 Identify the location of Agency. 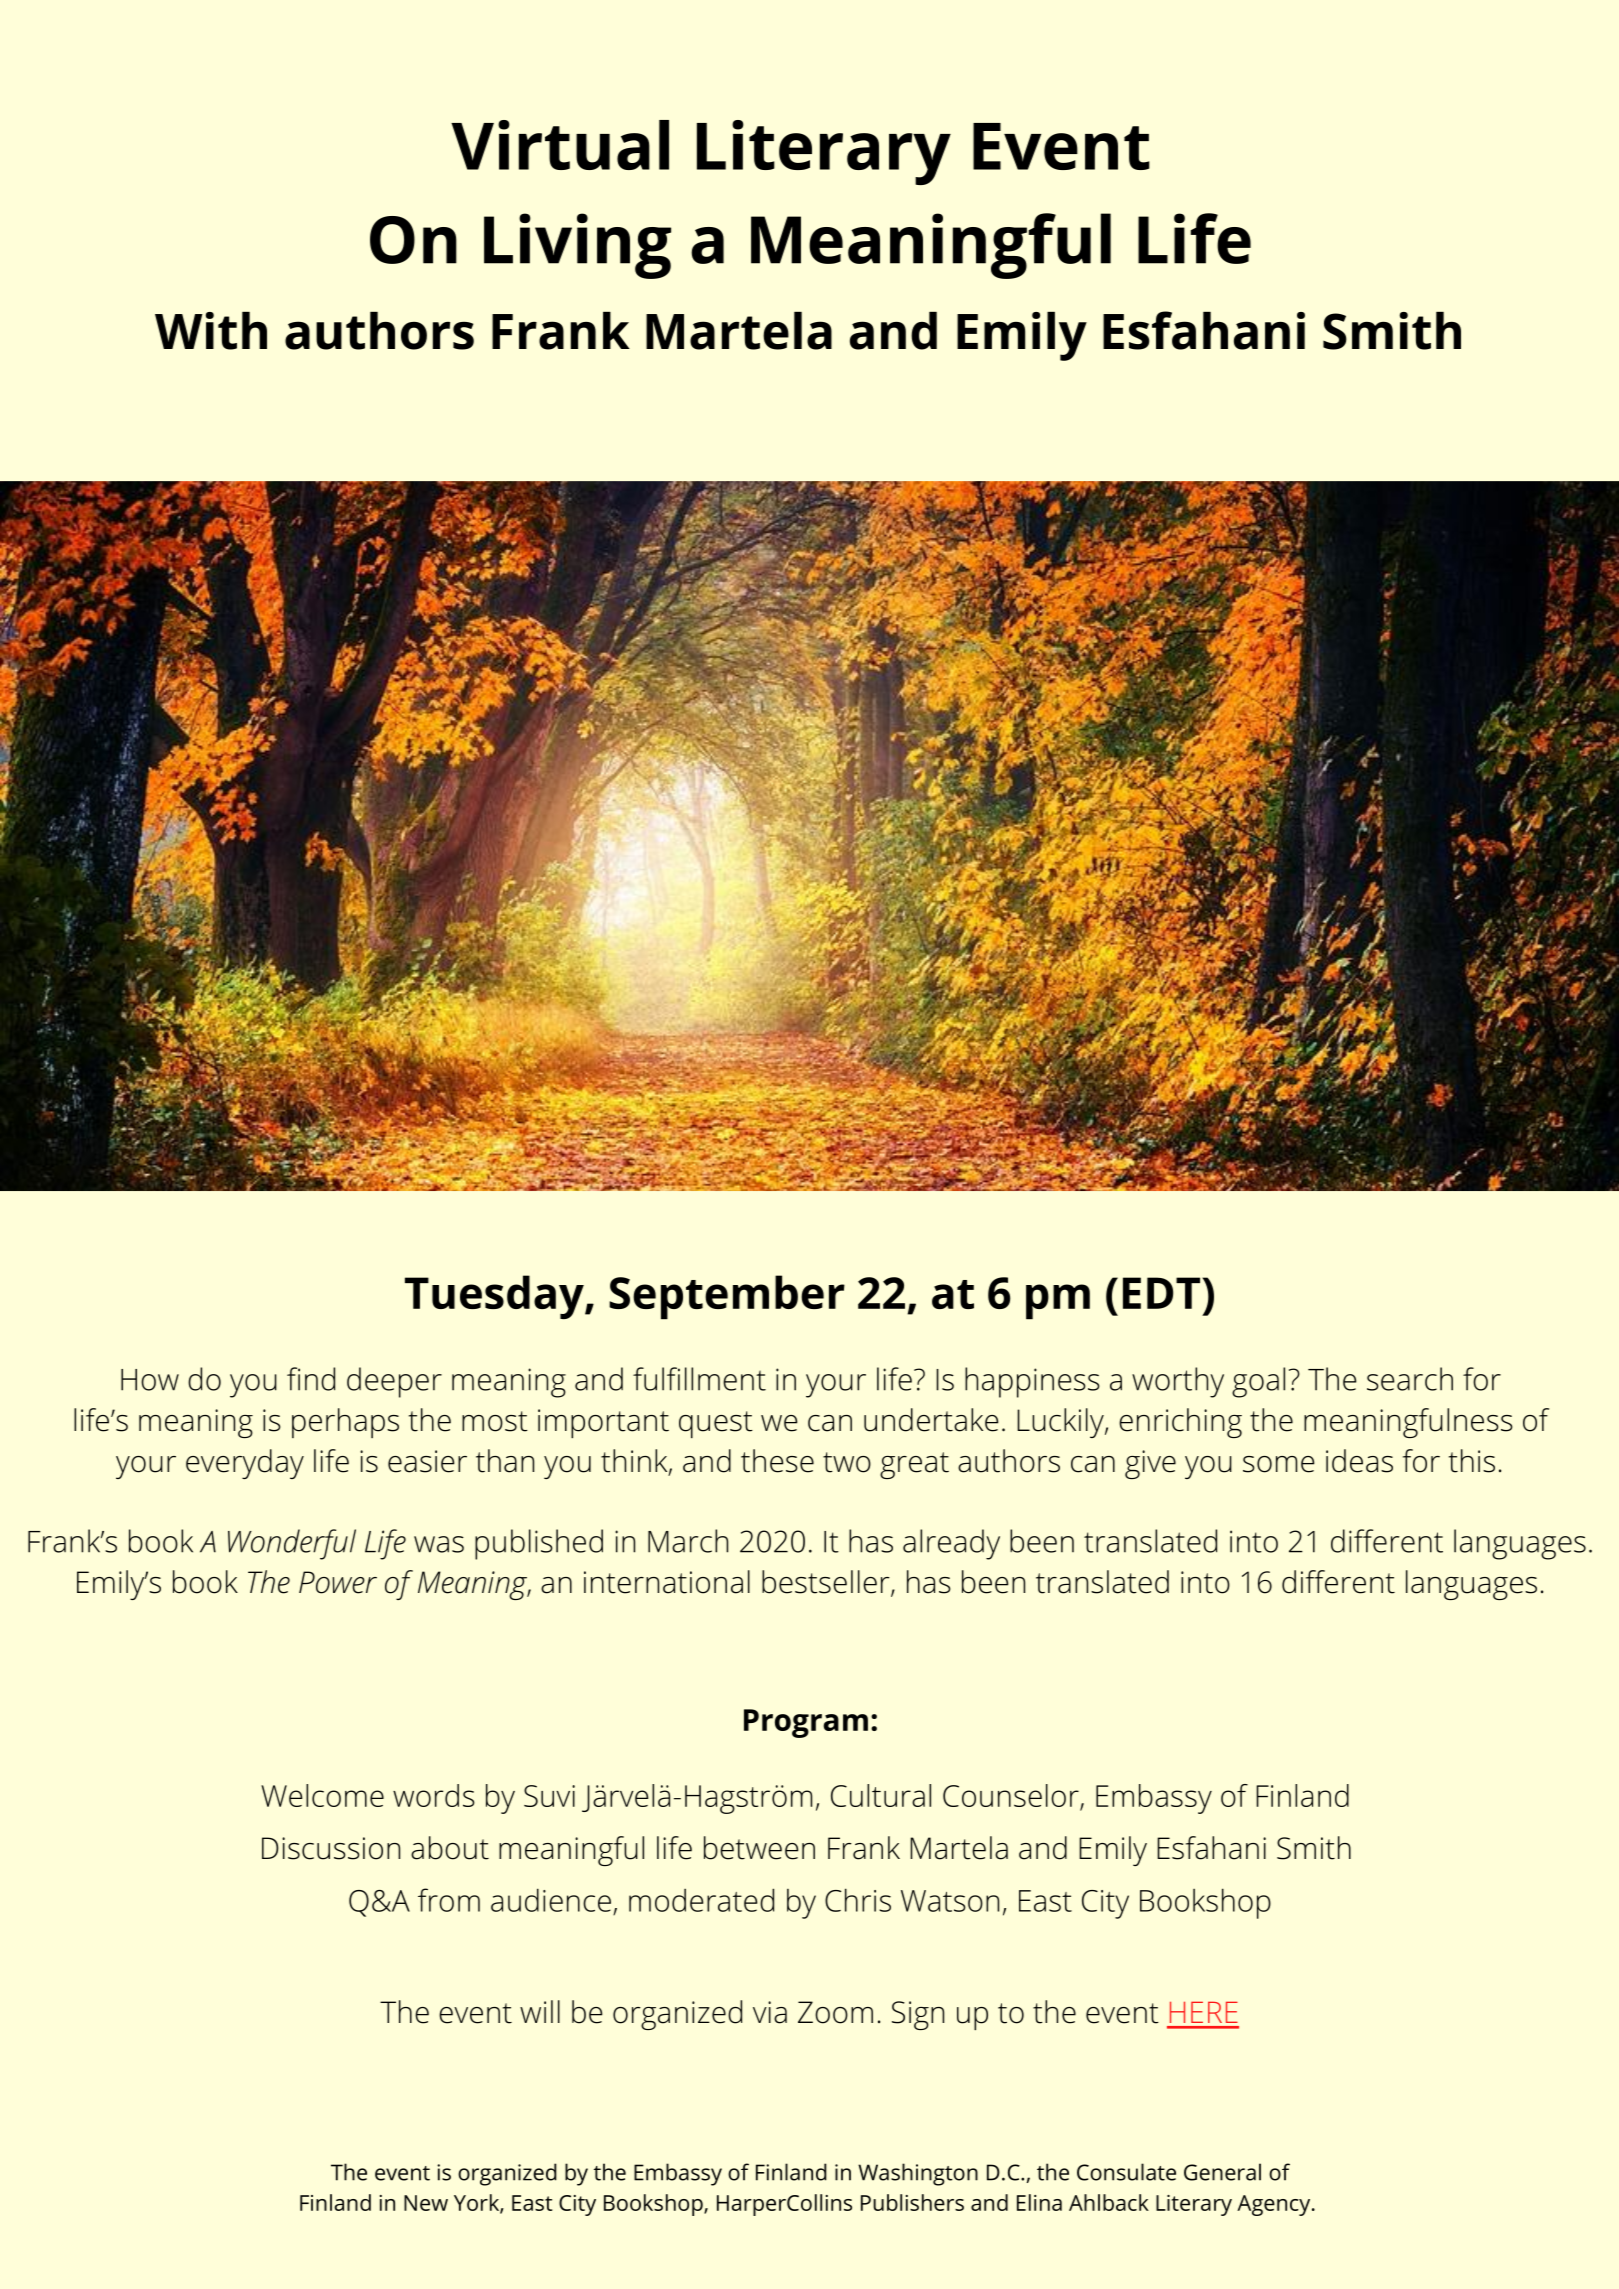
(1275, 2205).
